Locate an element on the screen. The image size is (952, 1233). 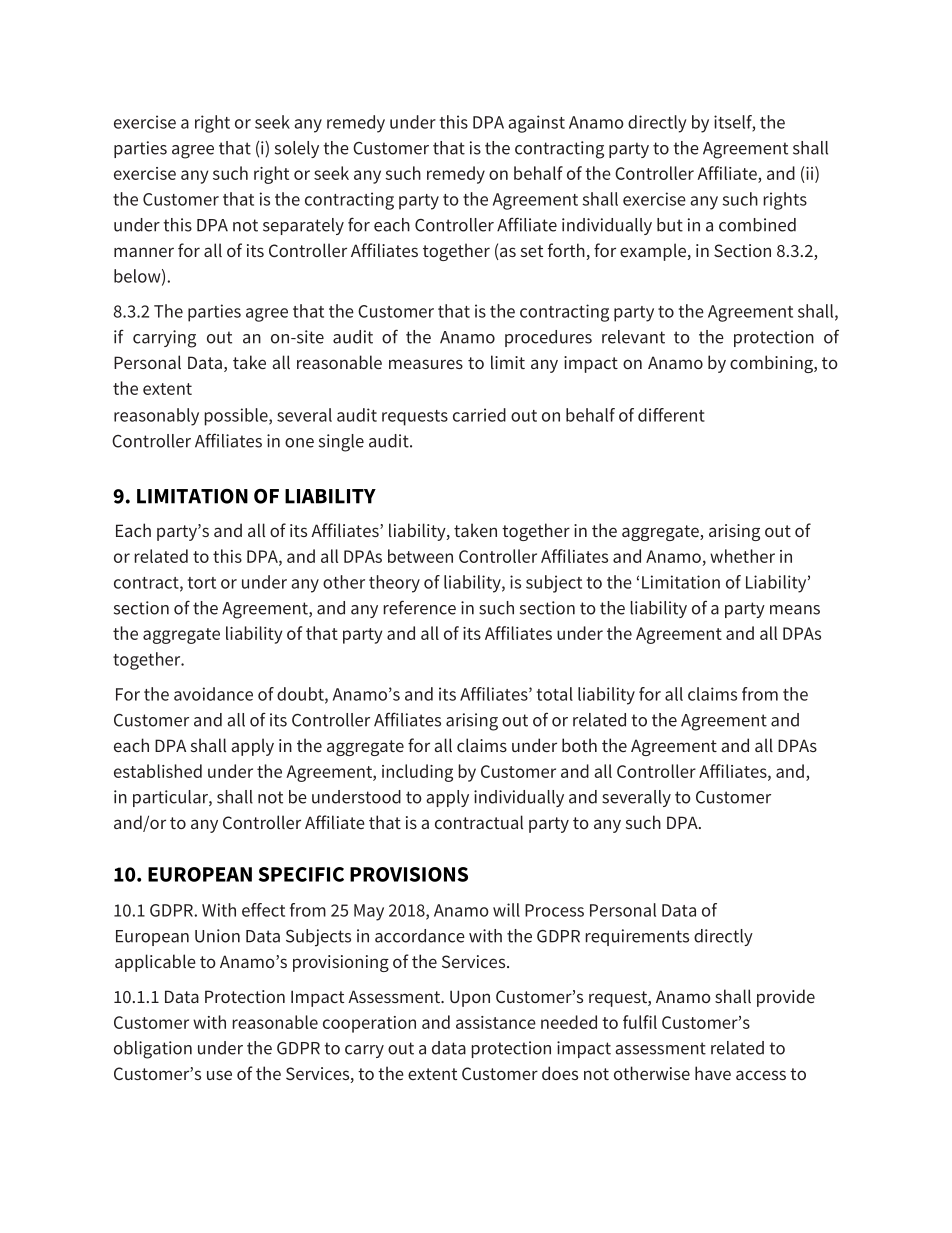
tort is located at coordinates (202, 583).
